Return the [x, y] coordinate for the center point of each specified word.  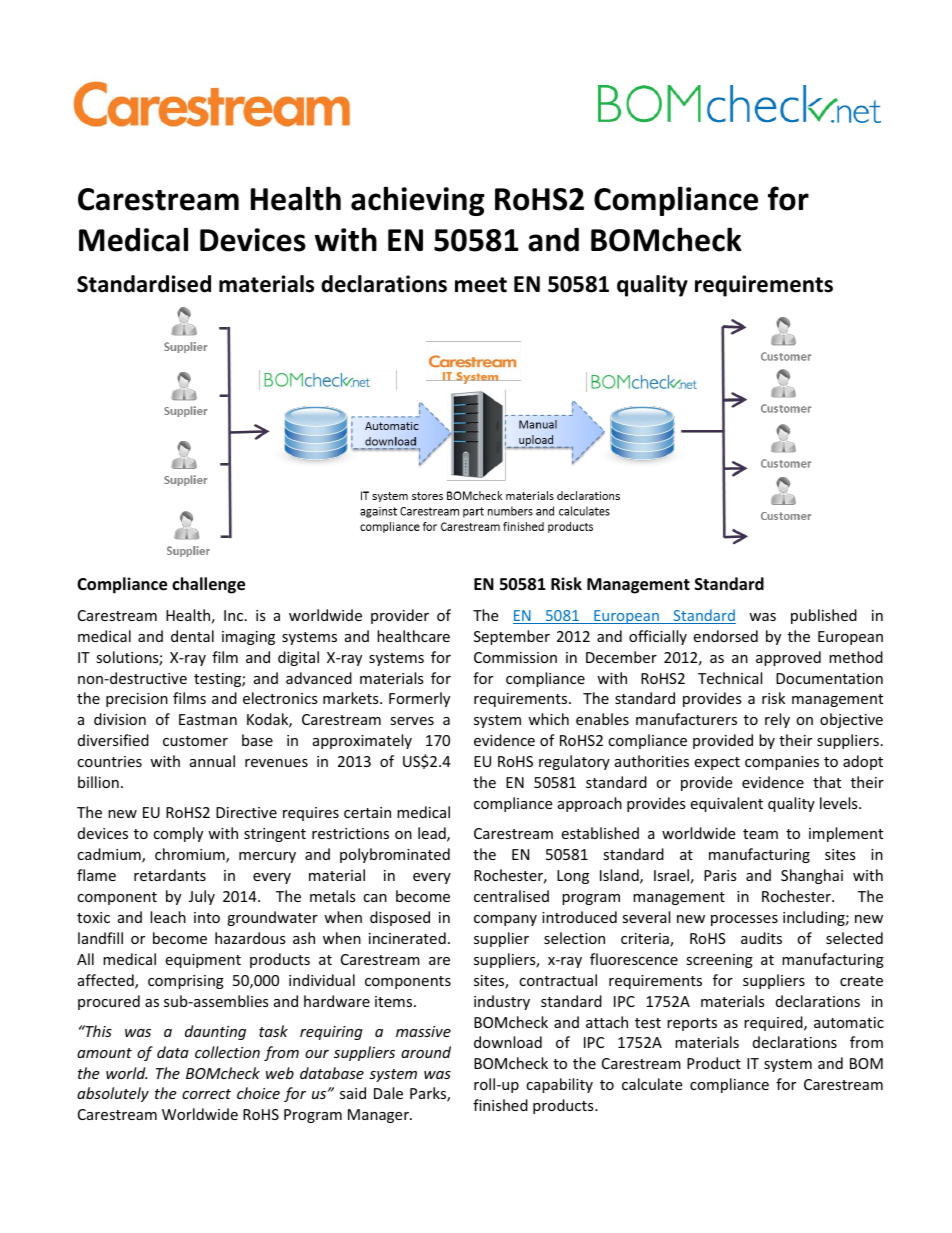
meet [481, 285]
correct [206, 1094]
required [774, 1023]
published [824, 616]
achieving [418, 201]
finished [500, 1105]
